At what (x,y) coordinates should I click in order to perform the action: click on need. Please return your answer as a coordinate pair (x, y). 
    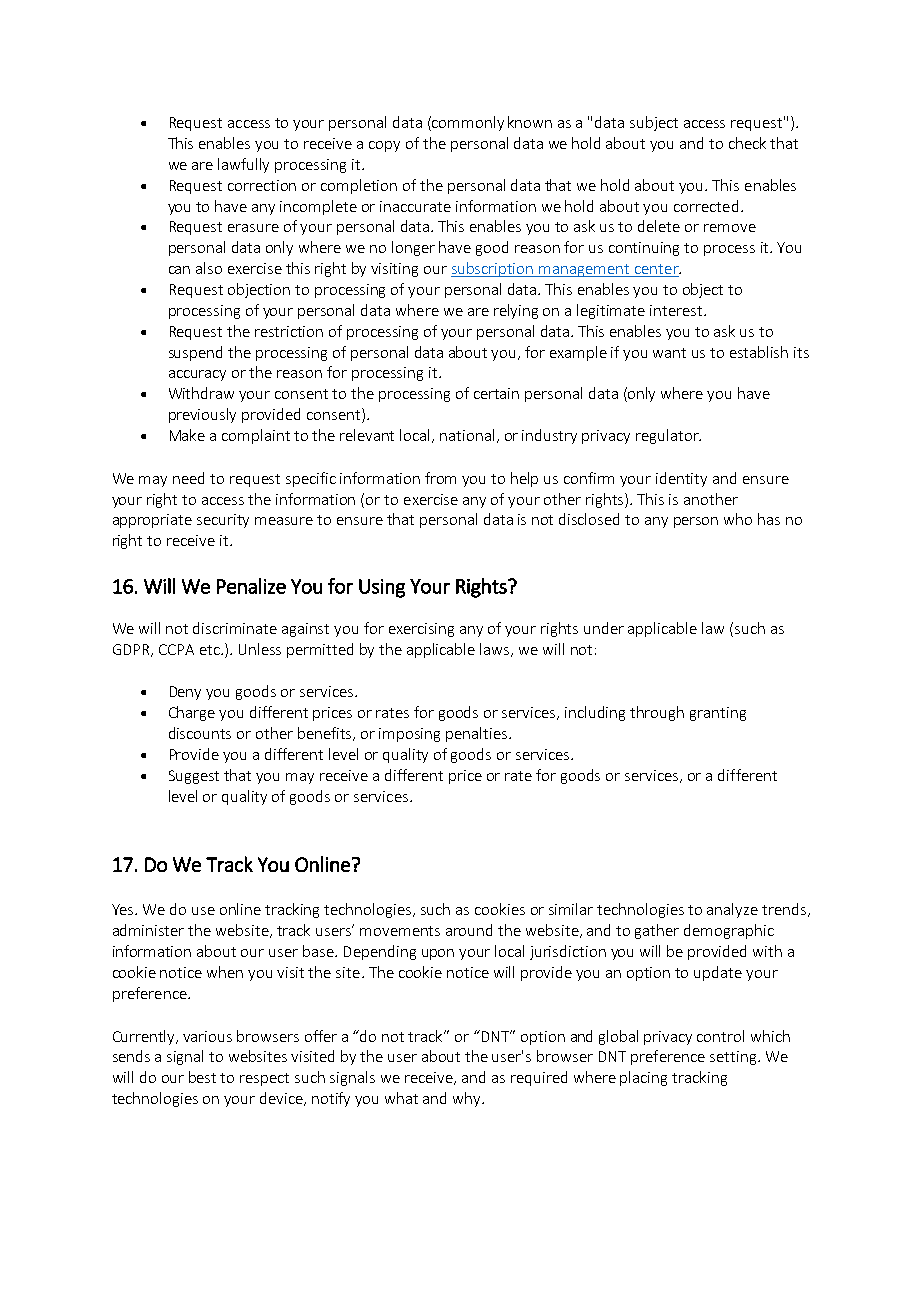
    Looking at the image, I should click on (188, 478).
